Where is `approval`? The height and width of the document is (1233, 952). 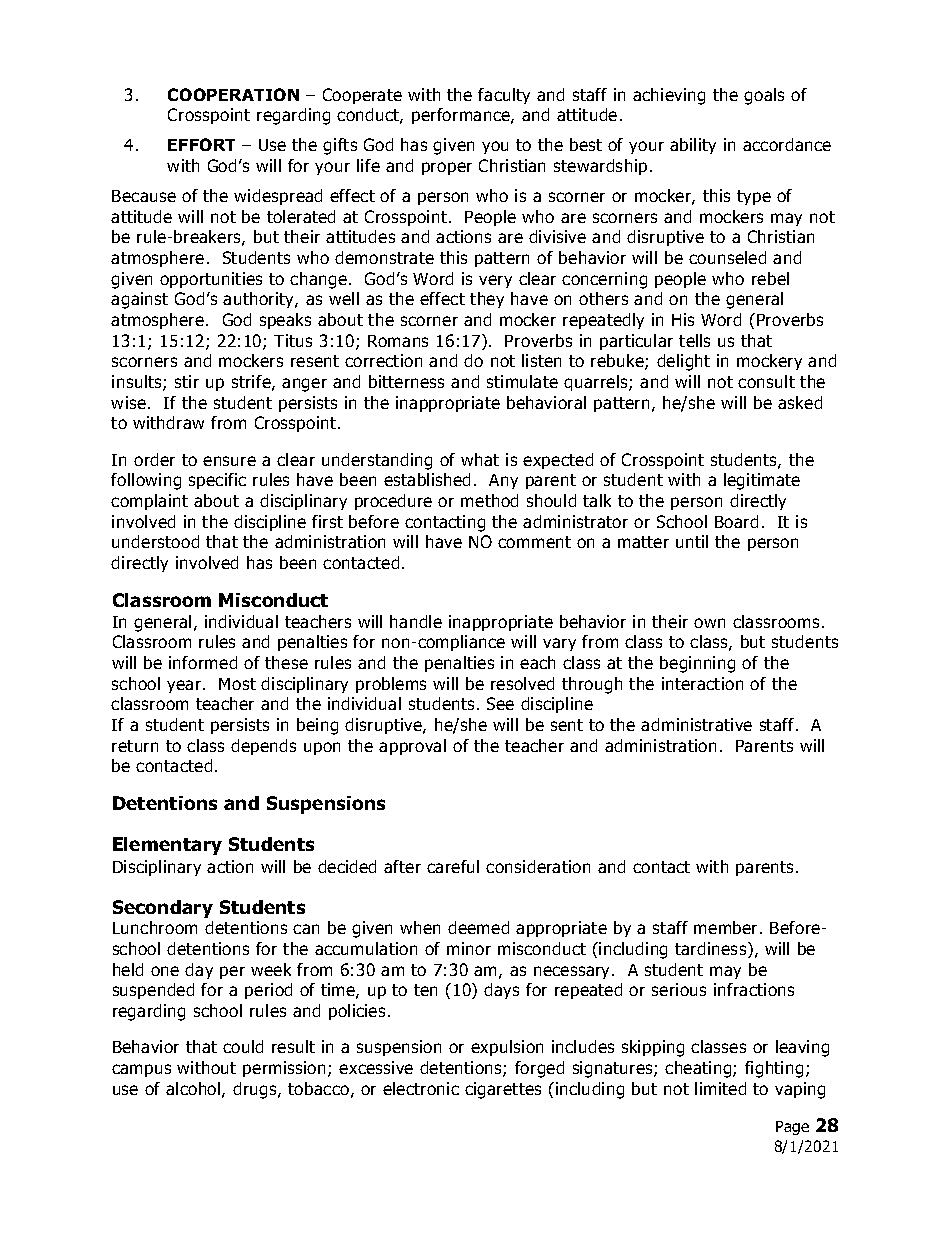
approval is located at coordinates (412, 747).
